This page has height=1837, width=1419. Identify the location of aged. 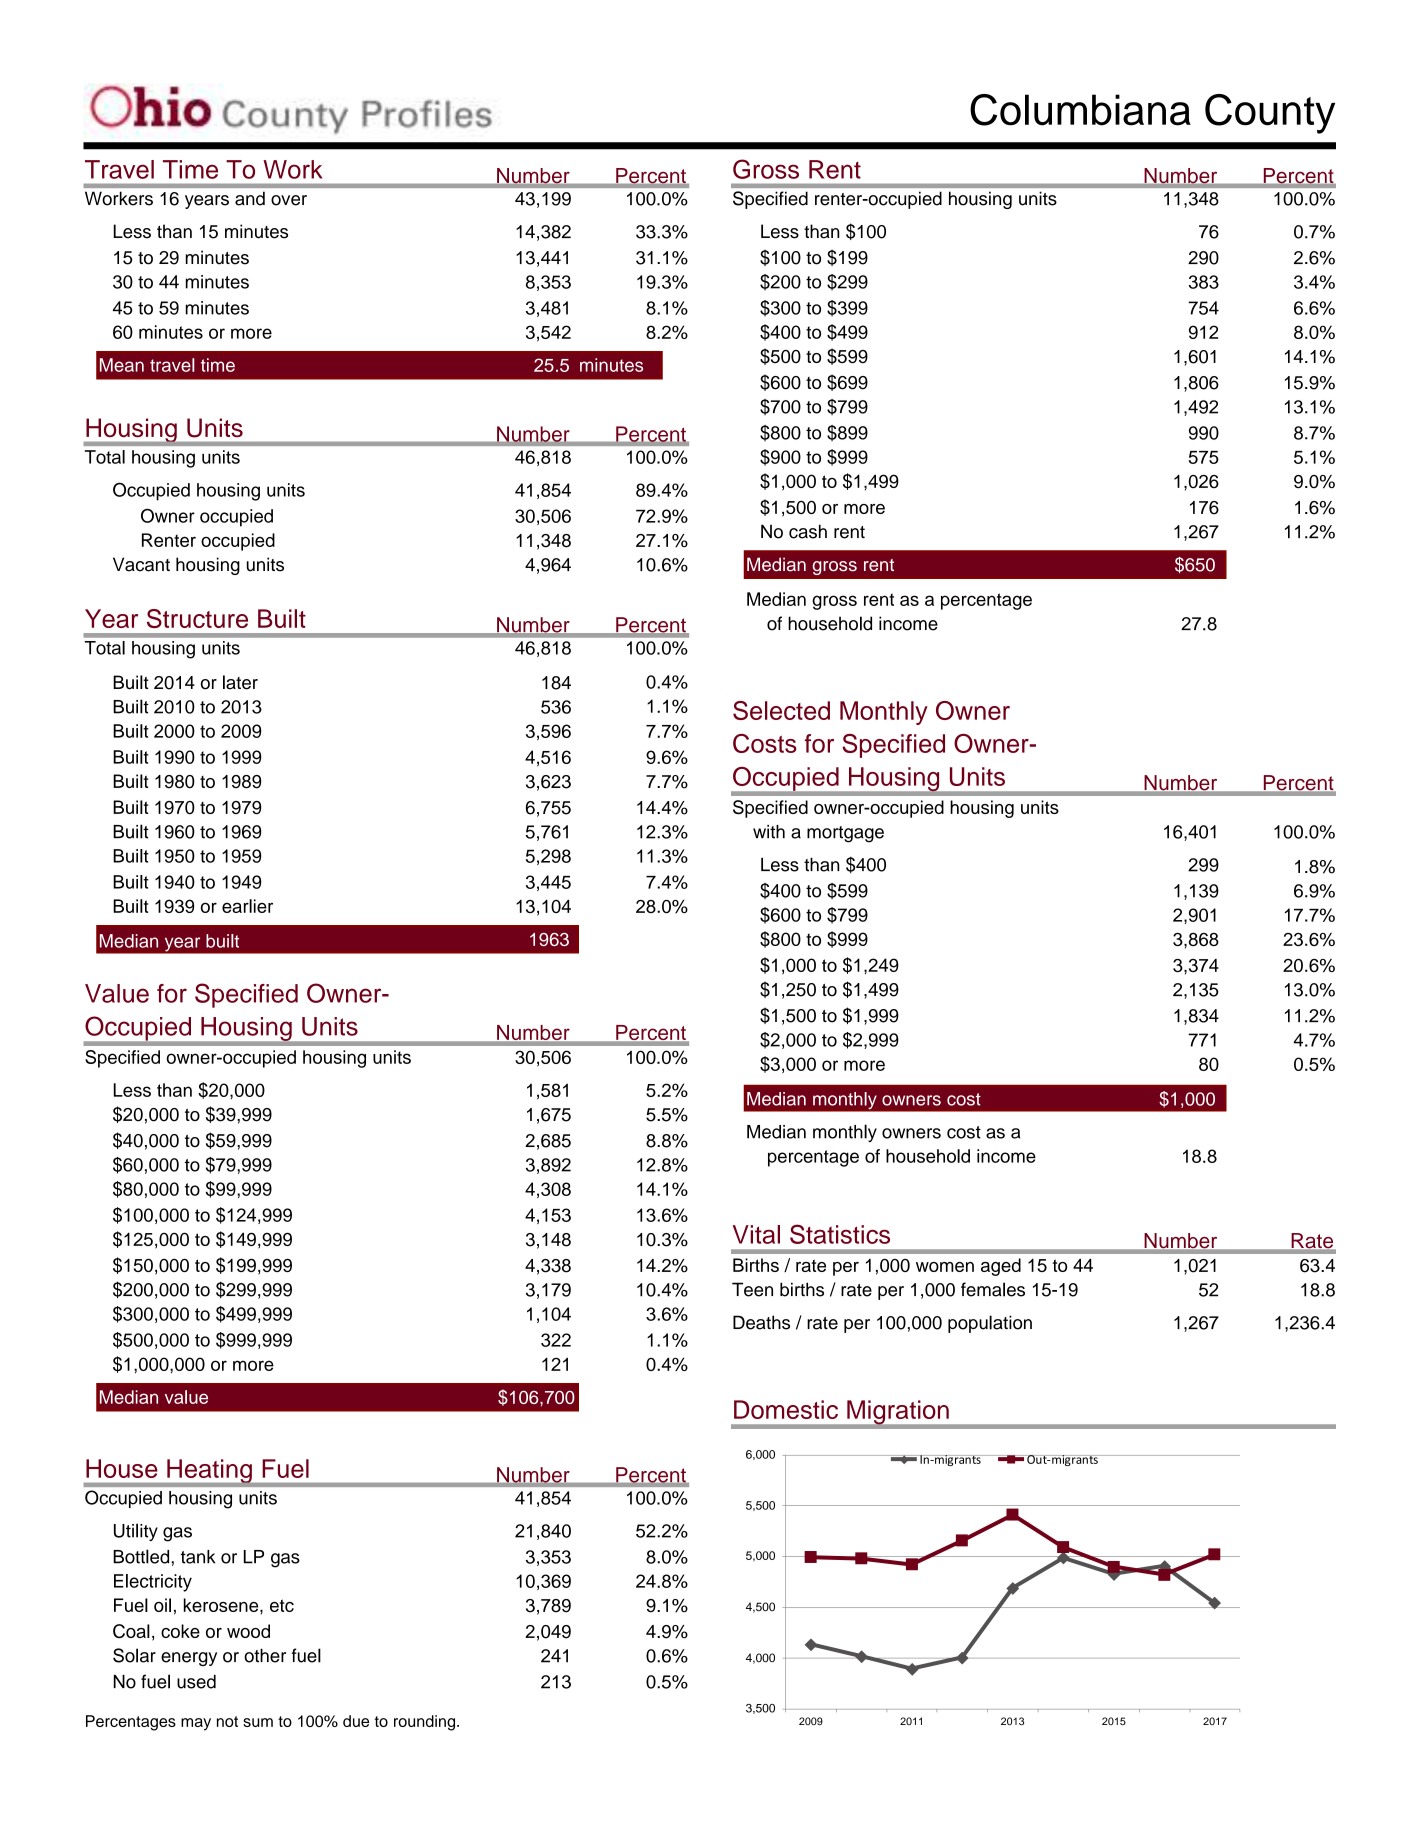
(1001, 1267).
